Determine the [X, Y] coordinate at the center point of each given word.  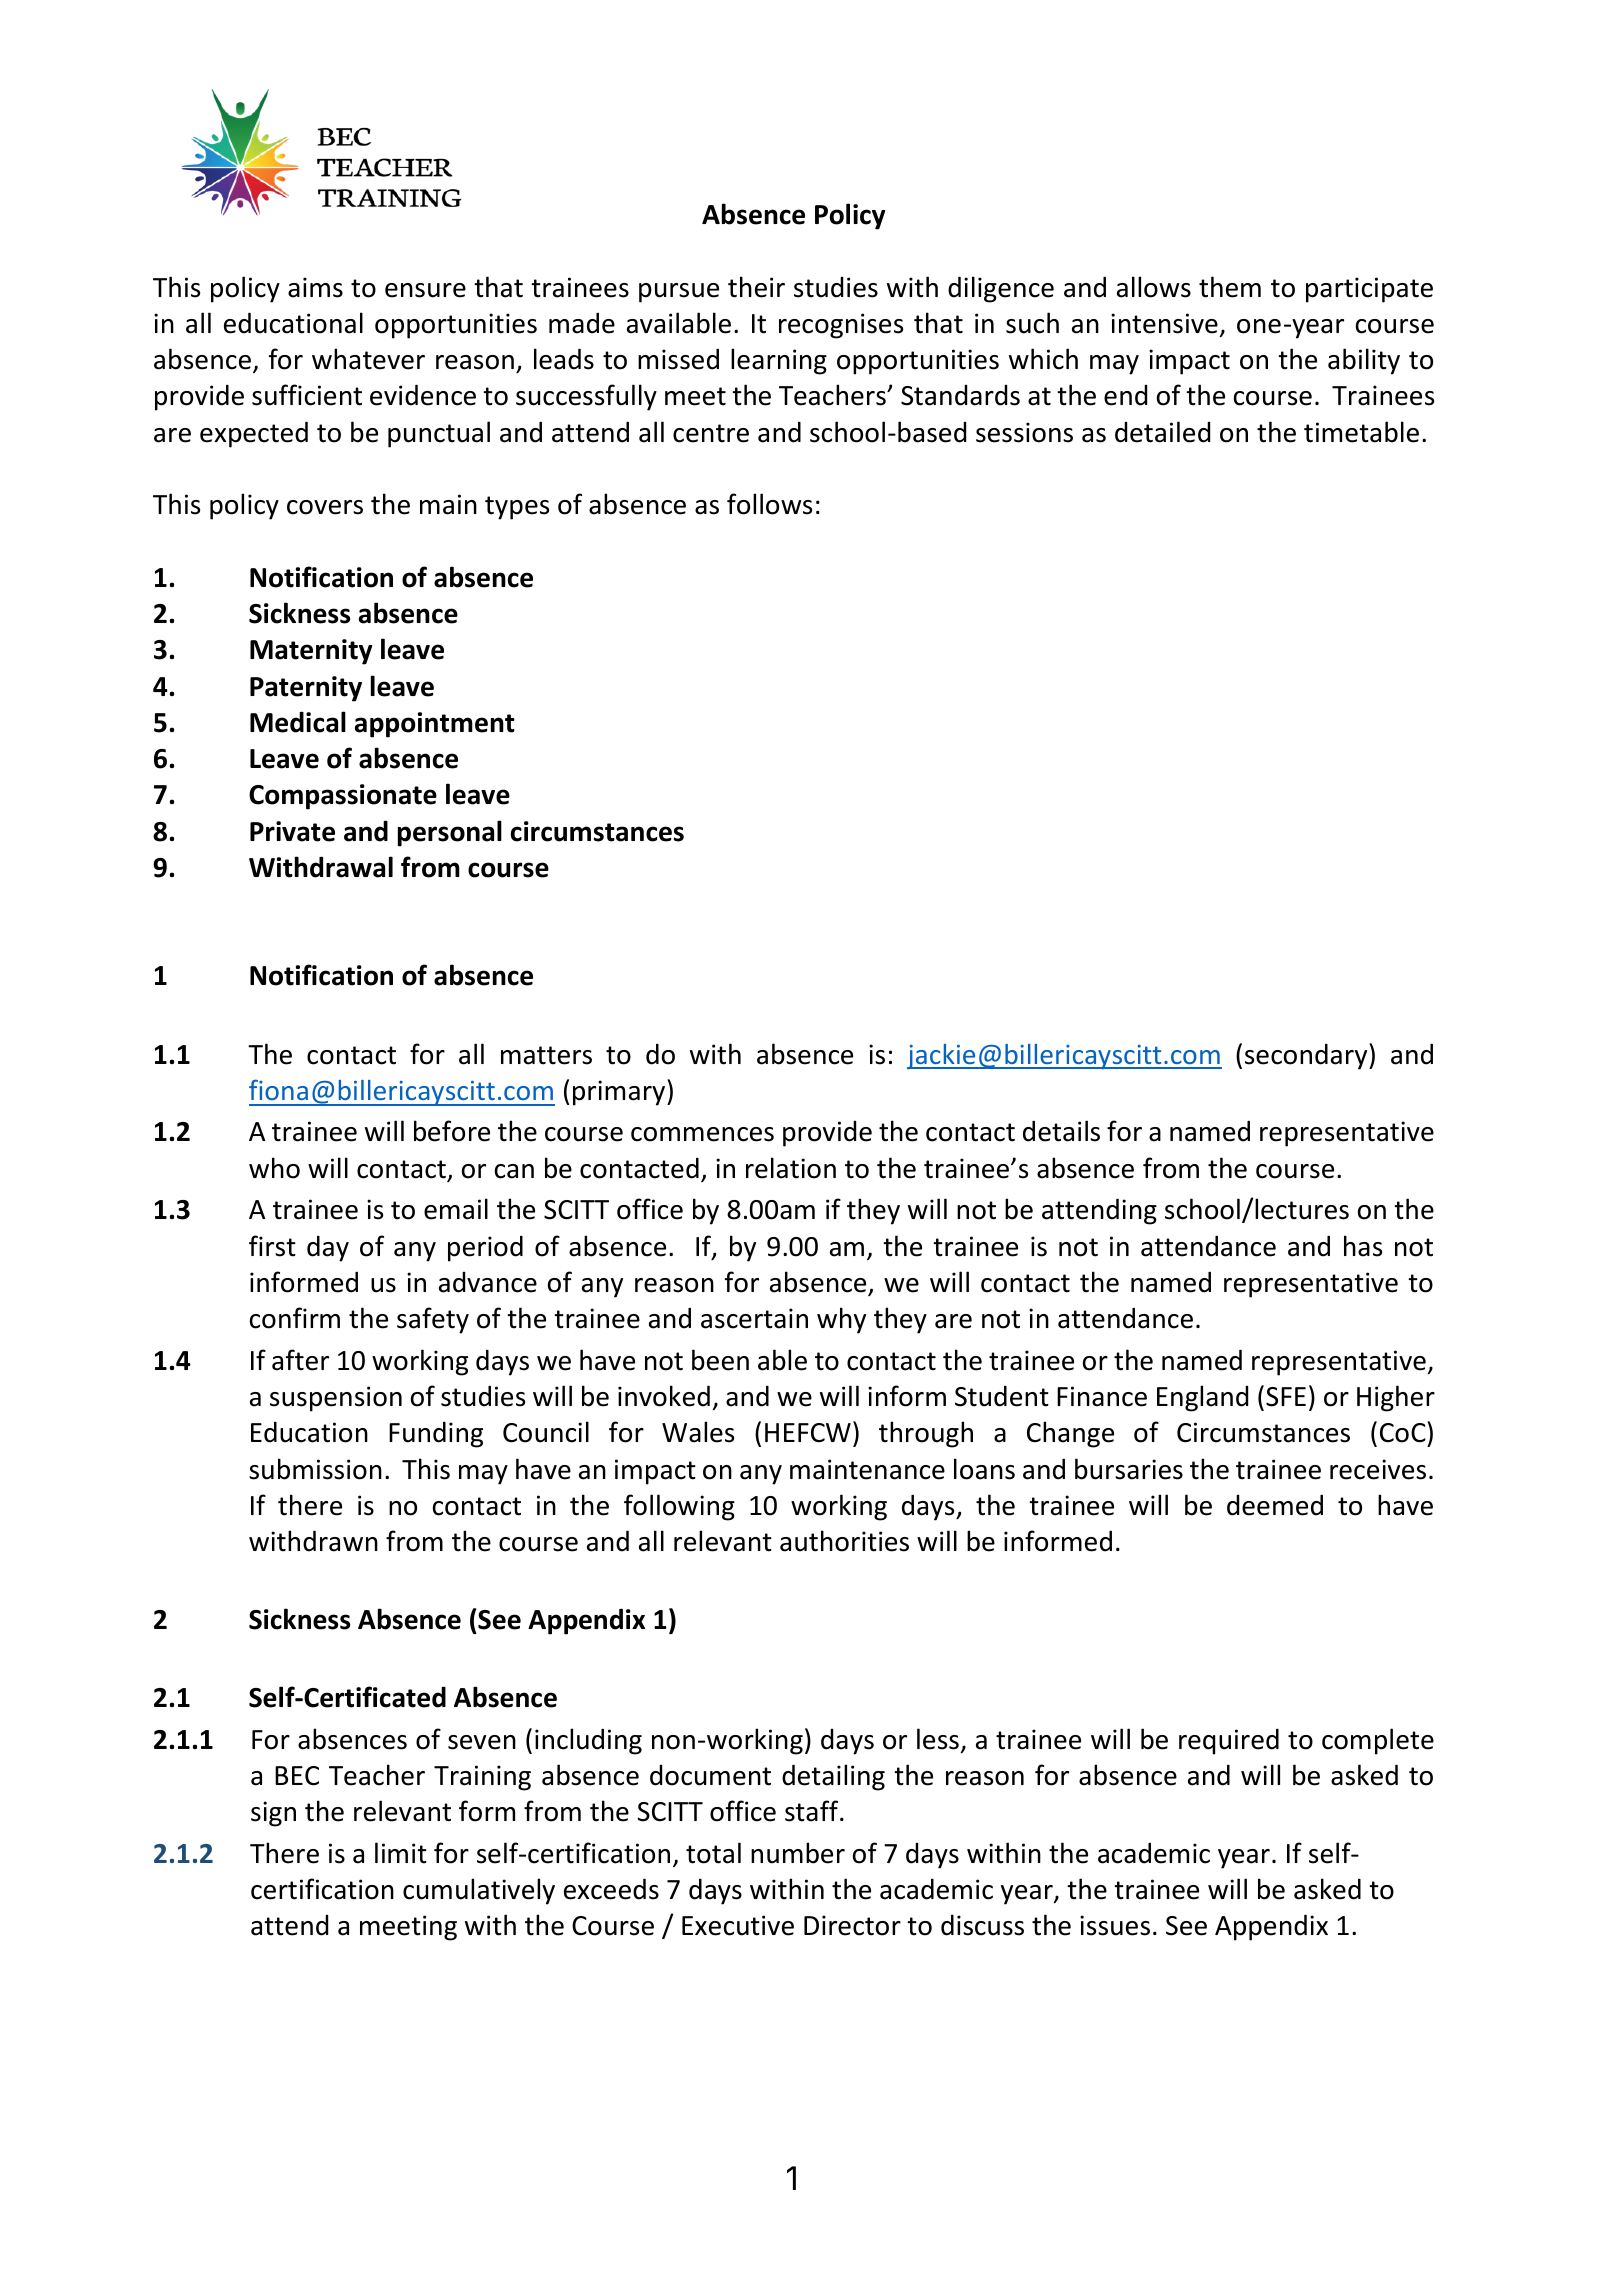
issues [1115, 1925]
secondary [1307, 1056]
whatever [368, 359]
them [1230, 287]
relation [791, 1168]
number [798, 1853]
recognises [841, 326]
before [452, 1131]
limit [401, 1853]
